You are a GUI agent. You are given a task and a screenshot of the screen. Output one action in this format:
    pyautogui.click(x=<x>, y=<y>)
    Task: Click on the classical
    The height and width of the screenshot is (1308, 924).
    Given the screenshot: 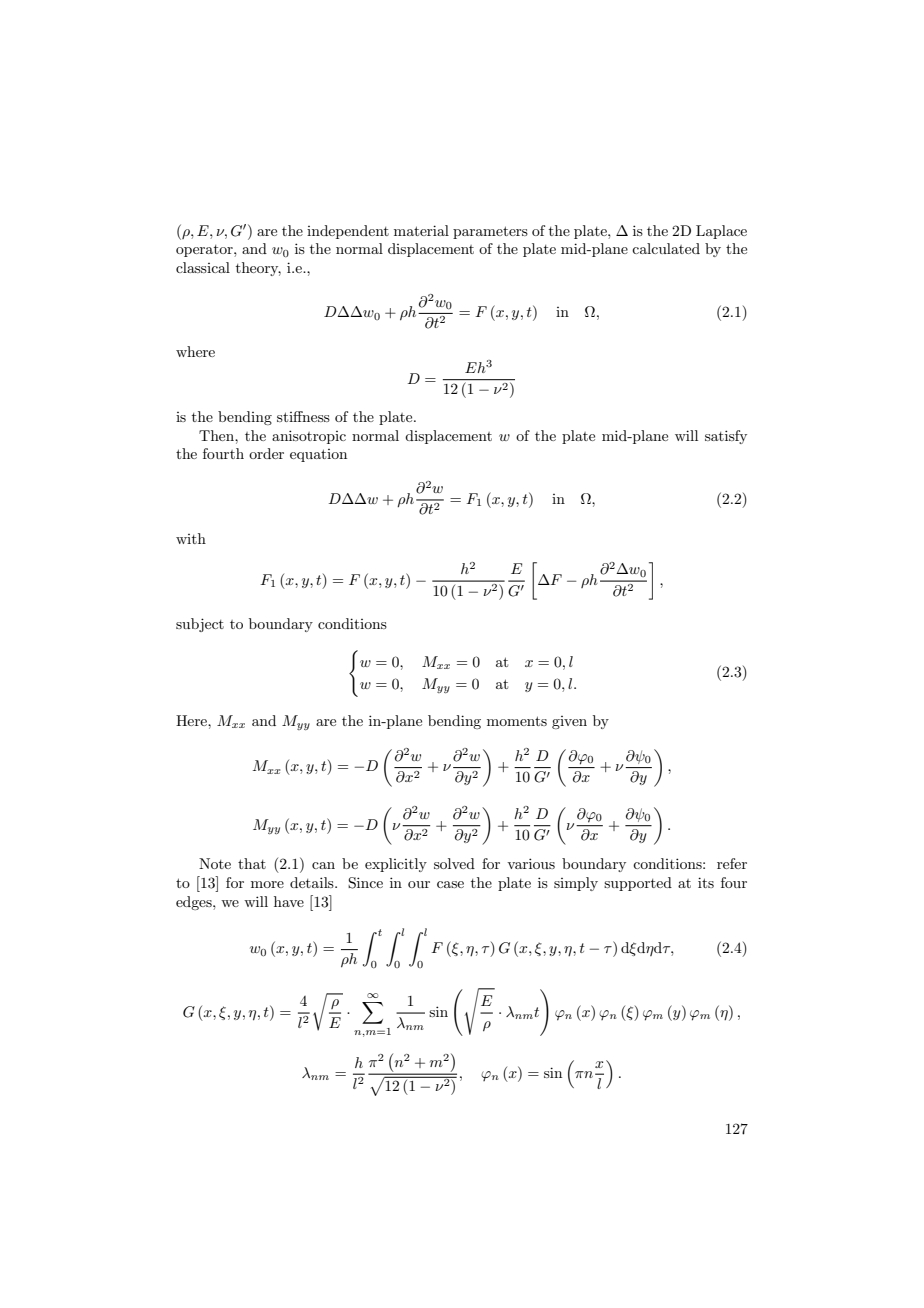 What is the action you would take?
    pyautogui.click(x=203, y=267)
